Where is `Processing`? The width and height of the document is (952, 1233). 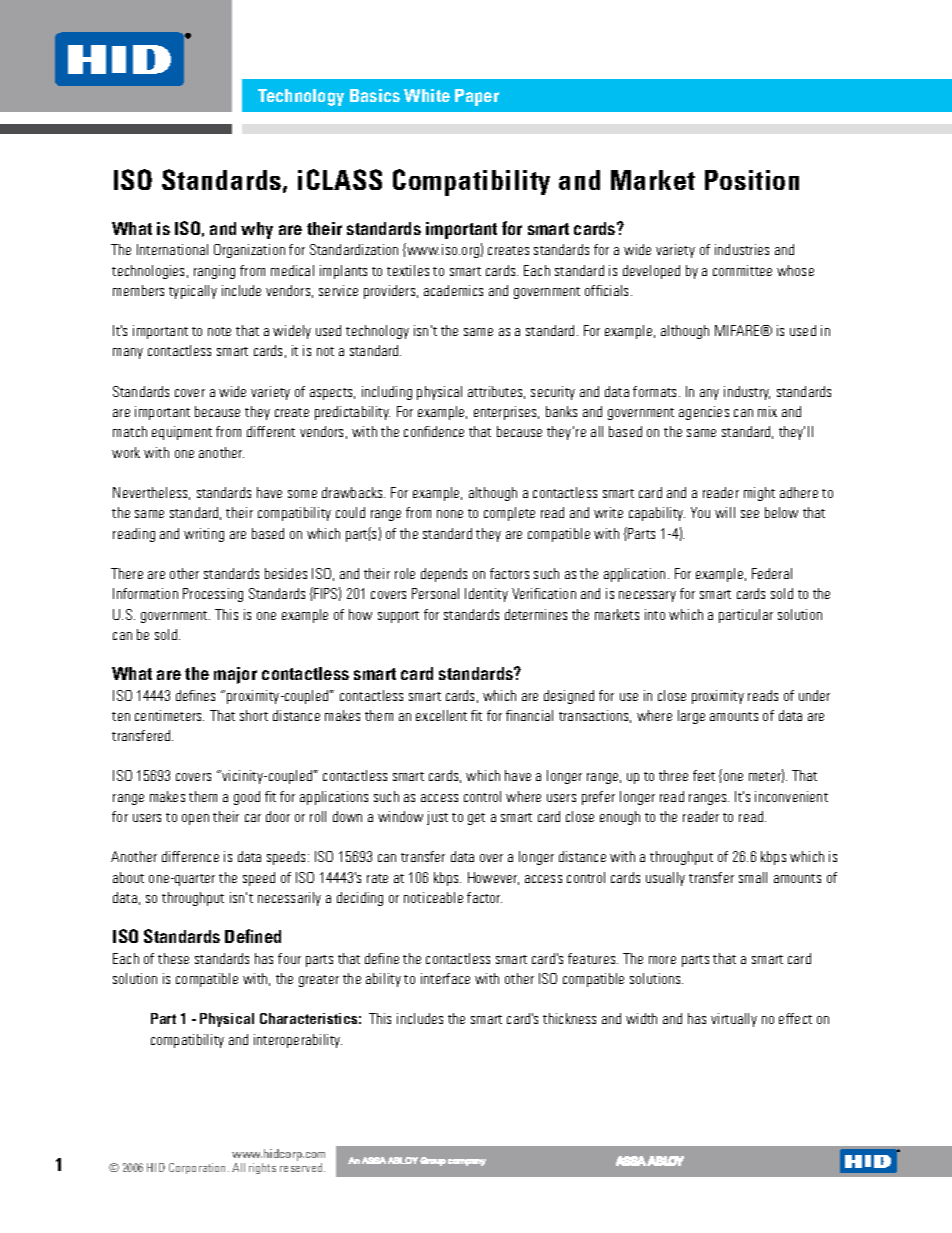
Processing is located at coordinates (213, 595).
